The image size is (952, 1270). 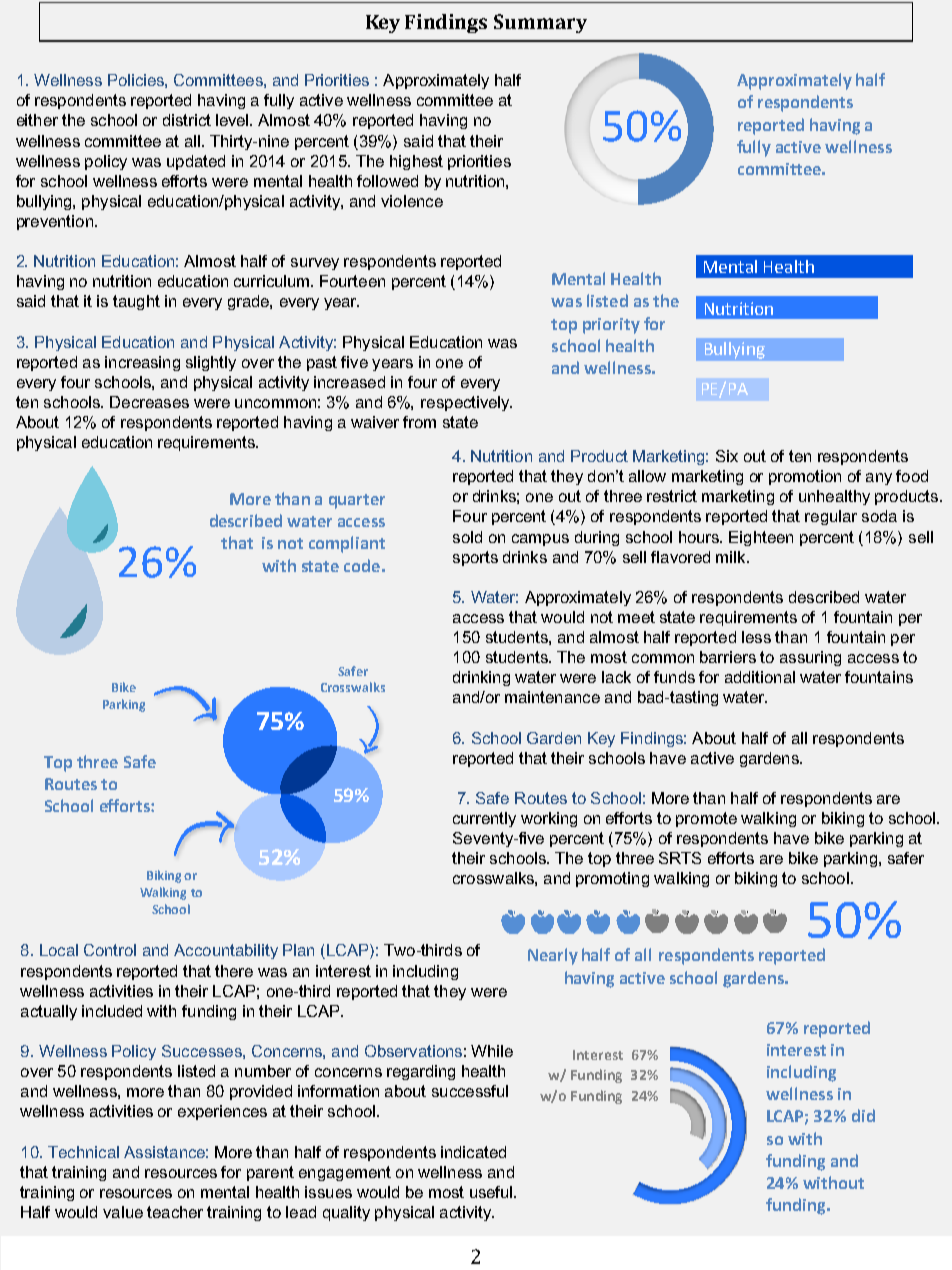 I want to click on Control, so click(x=110, y=950).
